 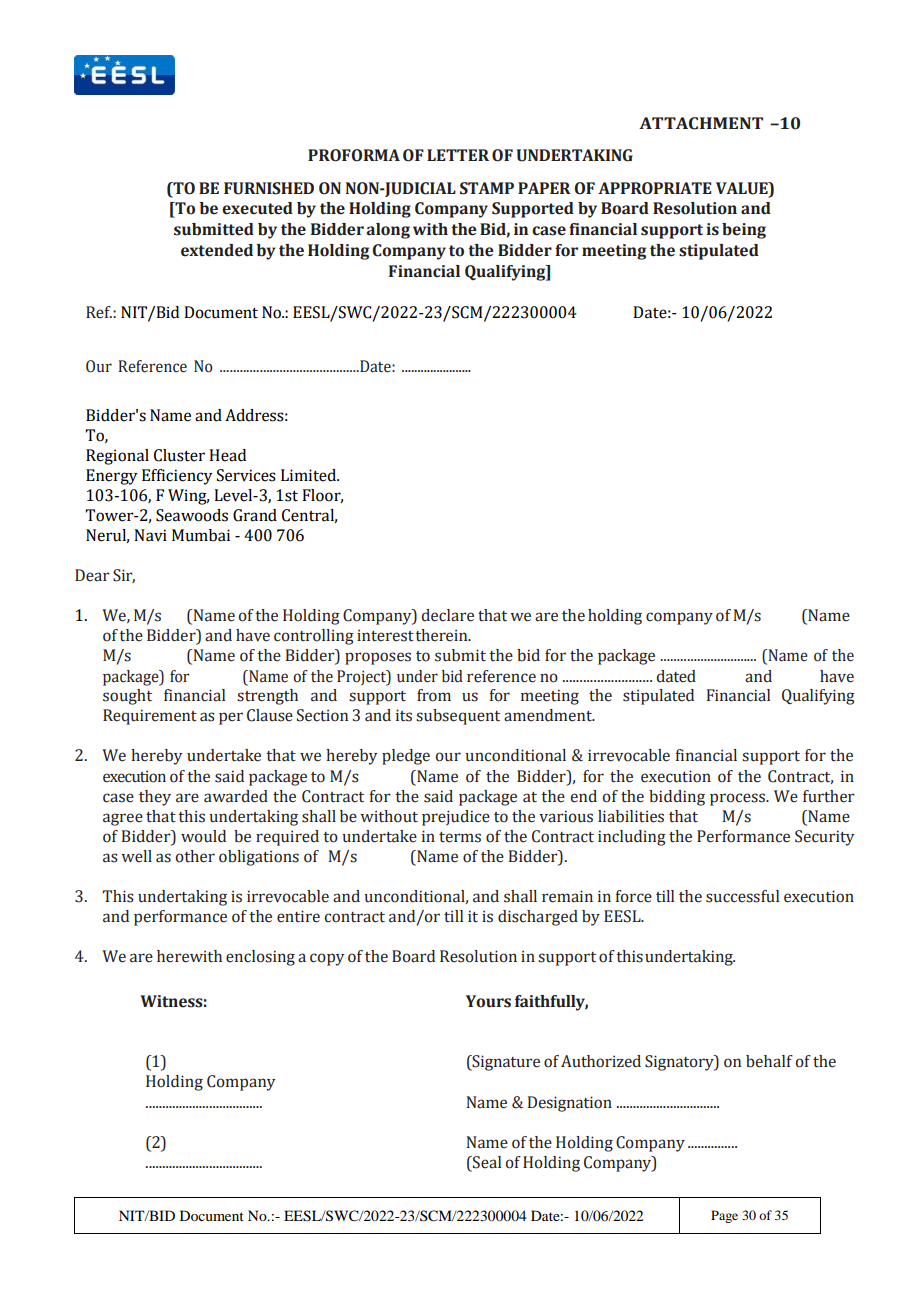 I want to click on STAMP, so click(x=487, y=188).
